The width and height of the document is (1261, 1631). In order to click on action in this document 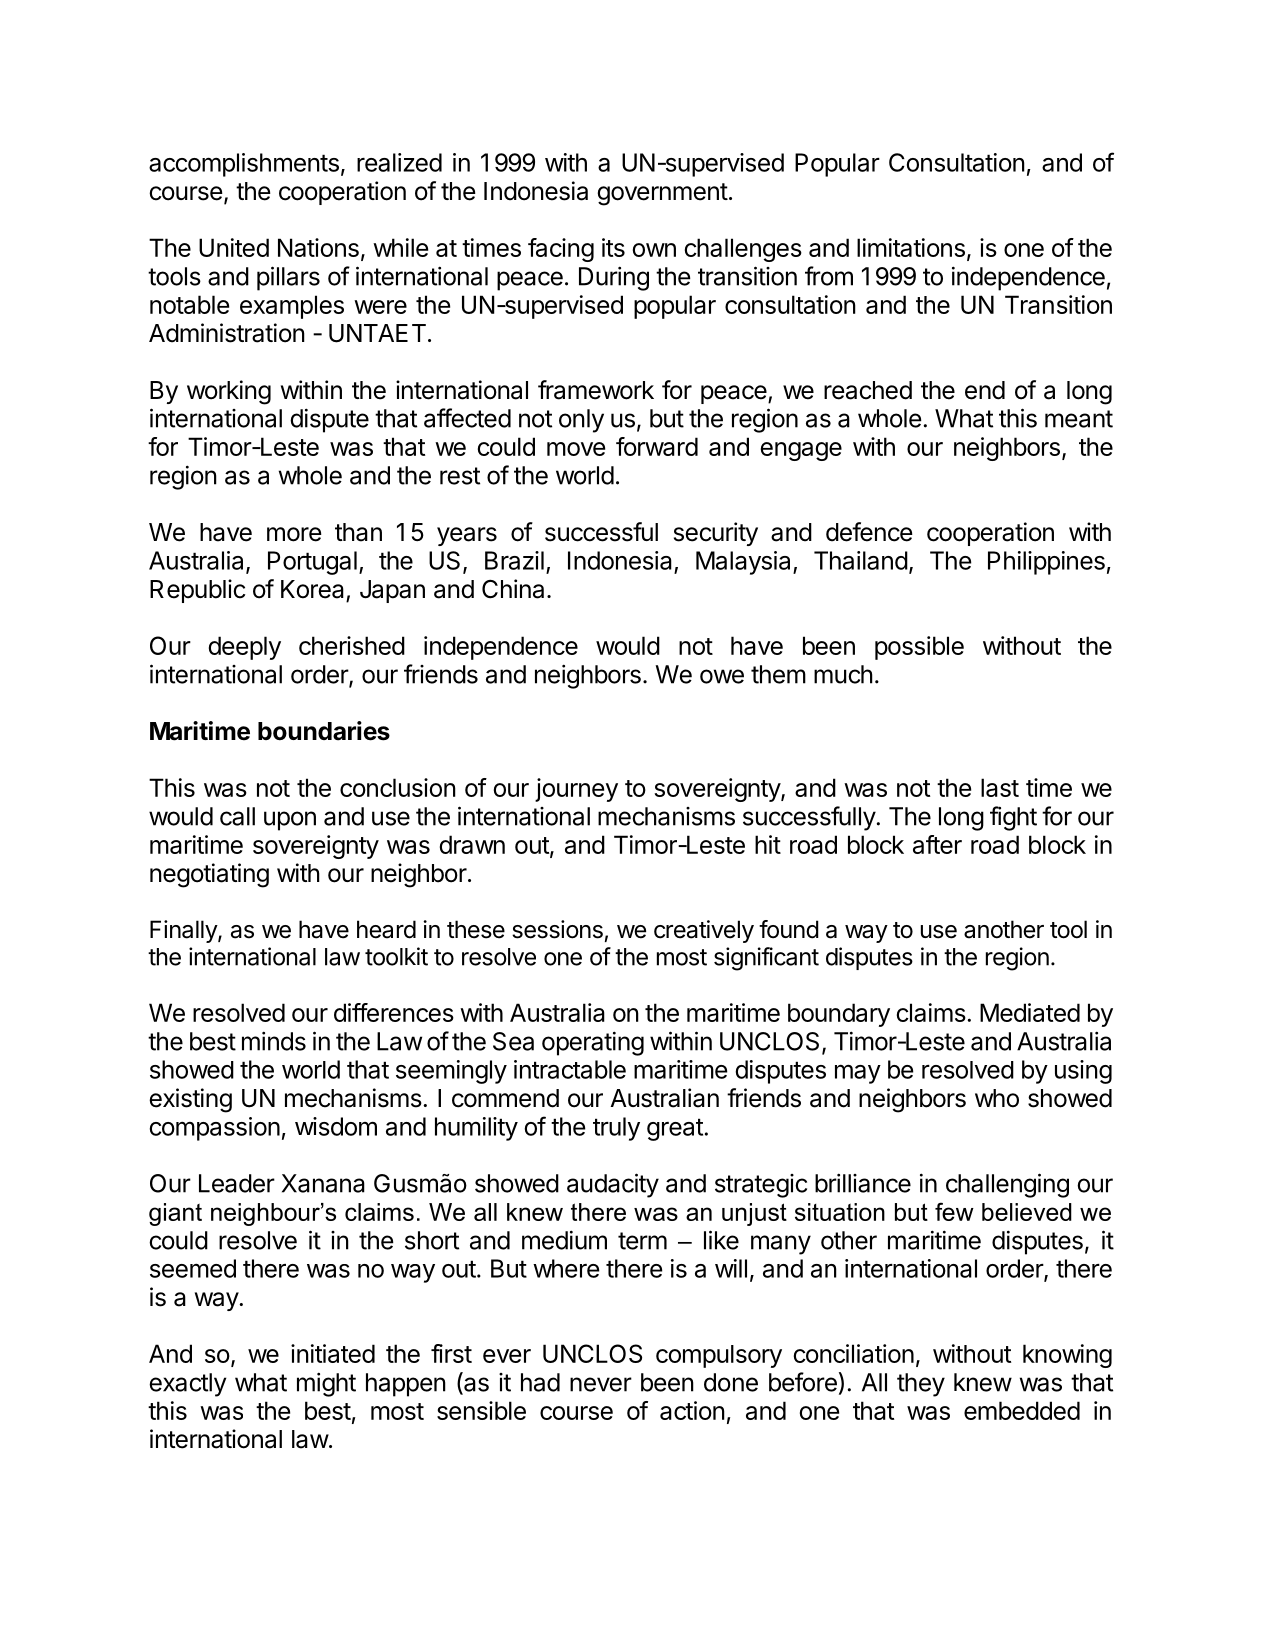, I will do `click(692, 1410)`.
